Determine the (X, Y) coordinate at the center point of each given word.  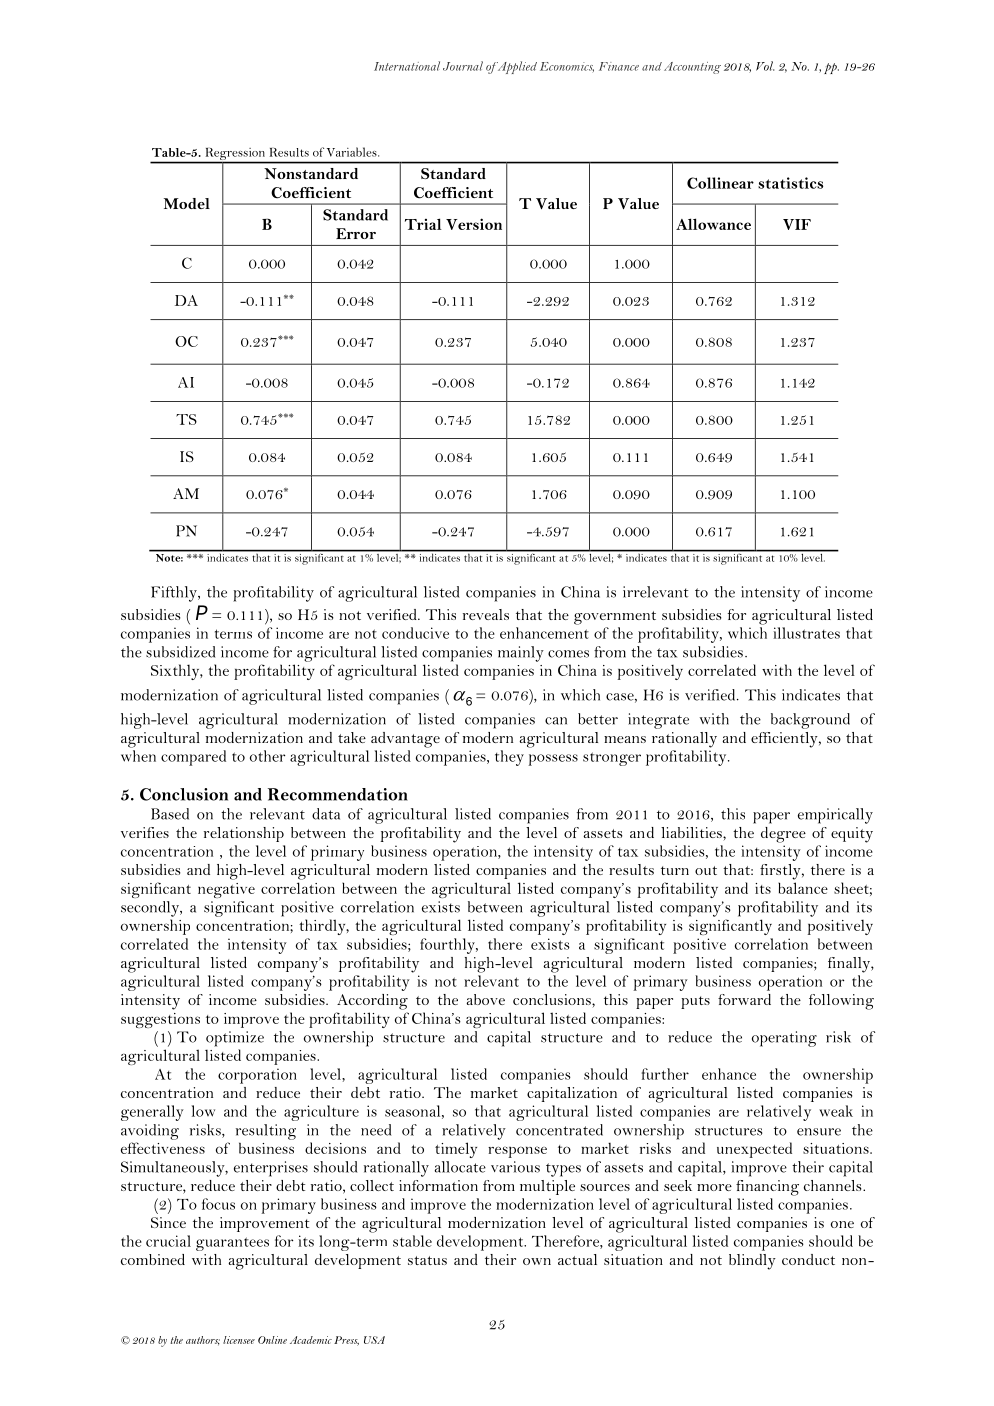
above (485, 999)
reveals (486, 614)
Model (187, 203)
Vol (765, 66)
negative (226, 890)
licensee (239, 1340)
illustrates (806, 633)
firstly (781, 872)
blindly (752, 1262)
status (427, 1260)
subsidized (180, 652)
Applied (516, 67)
